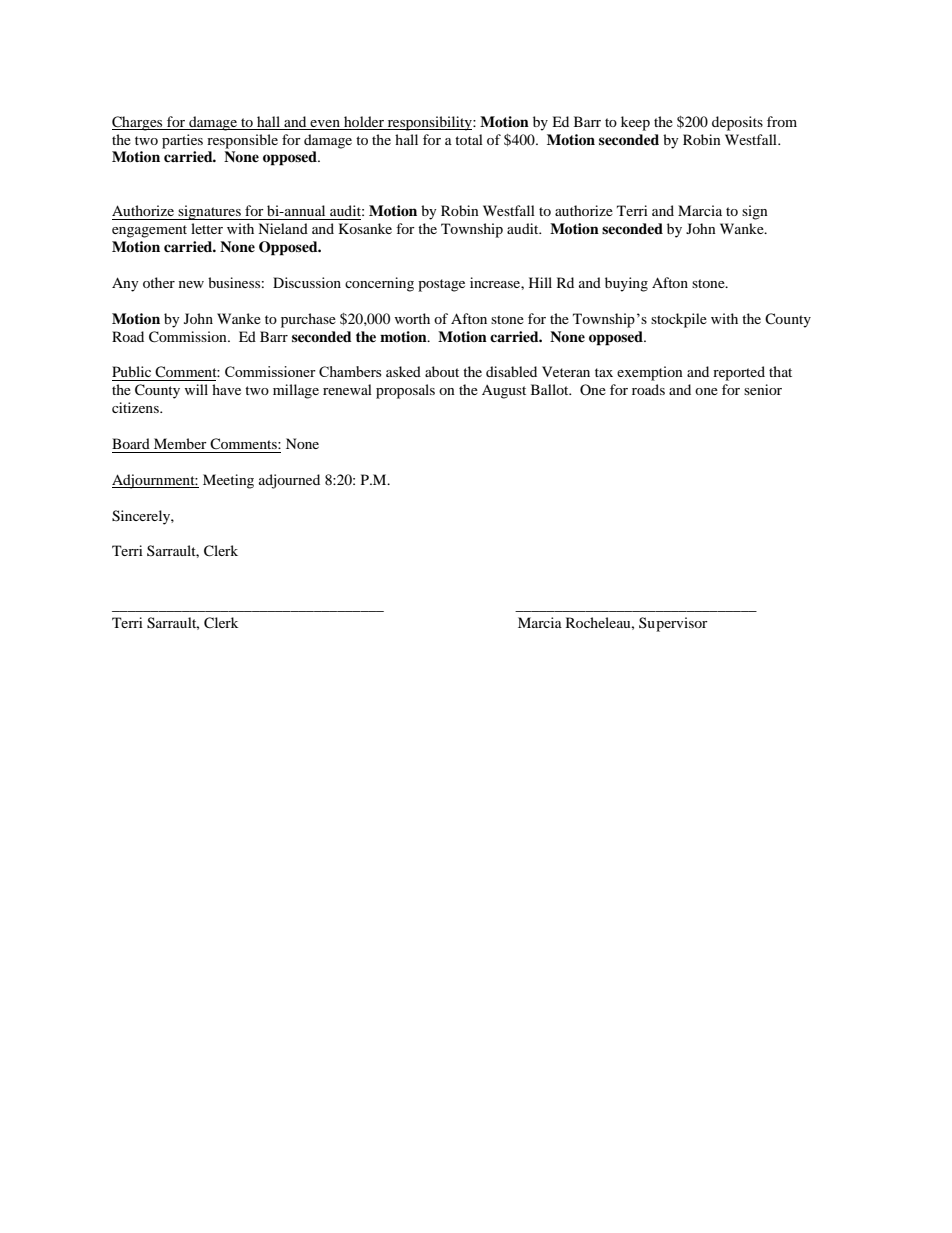  Describe the element at coordinates (469, 139) in the screenshot. I see `total` at that location.
